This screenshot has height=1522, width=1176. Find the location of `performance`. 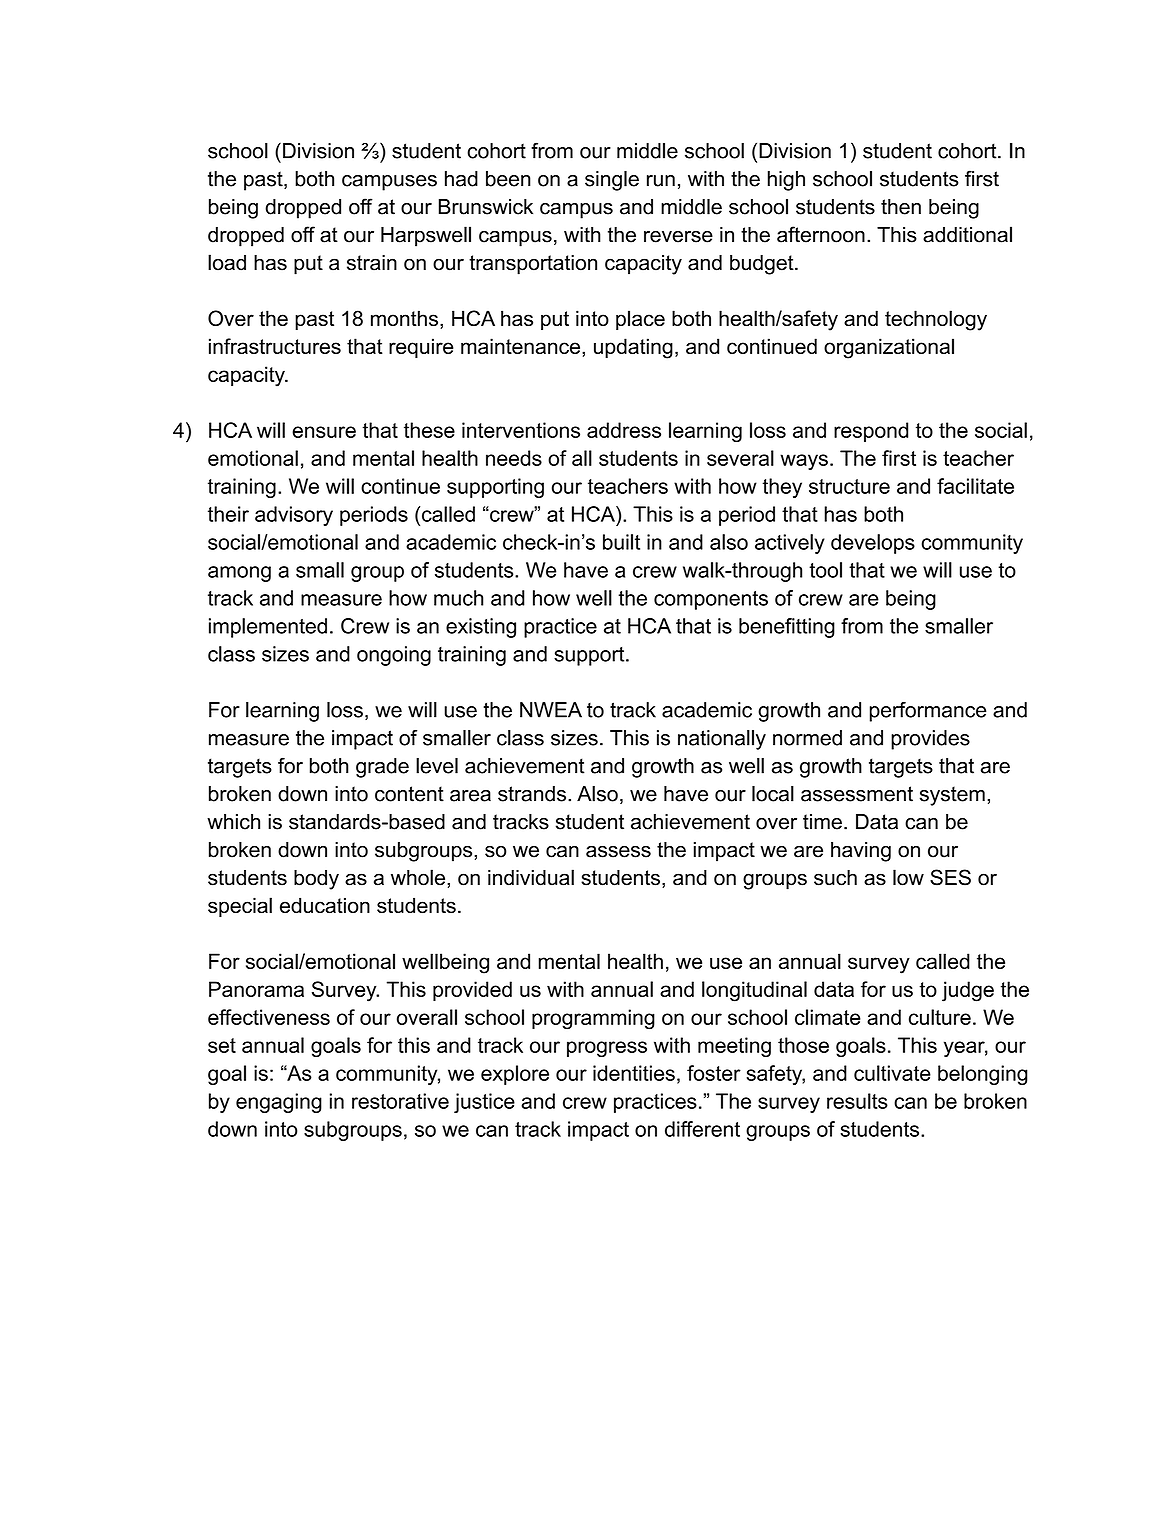

performance is located at coordinates (928, 712).
